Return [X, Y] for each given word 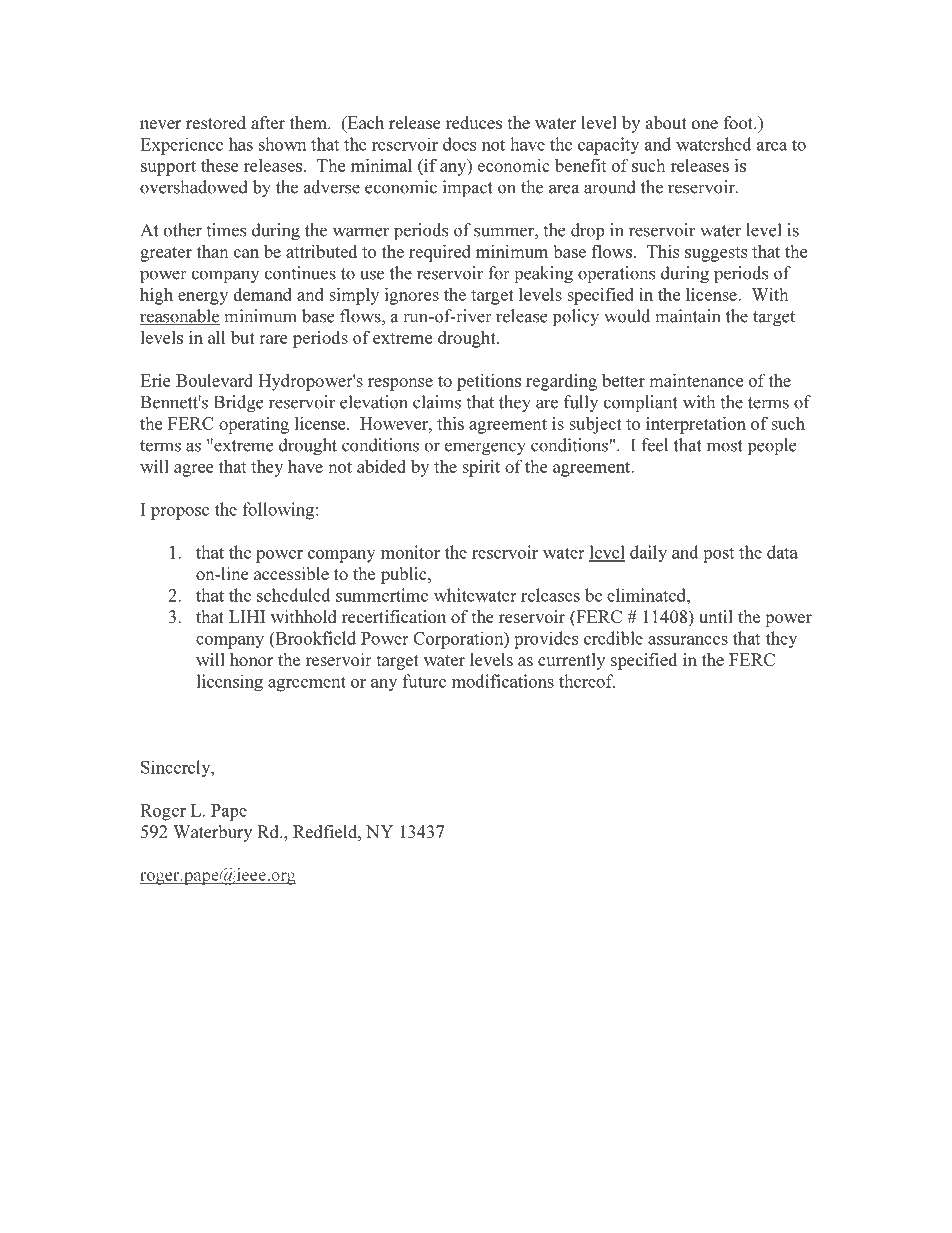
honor [251, 659]
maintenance [696, 380]
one [705, 124]
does [459, 144]
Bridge [239, 403]
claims [437, 402]
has [241, 144]
